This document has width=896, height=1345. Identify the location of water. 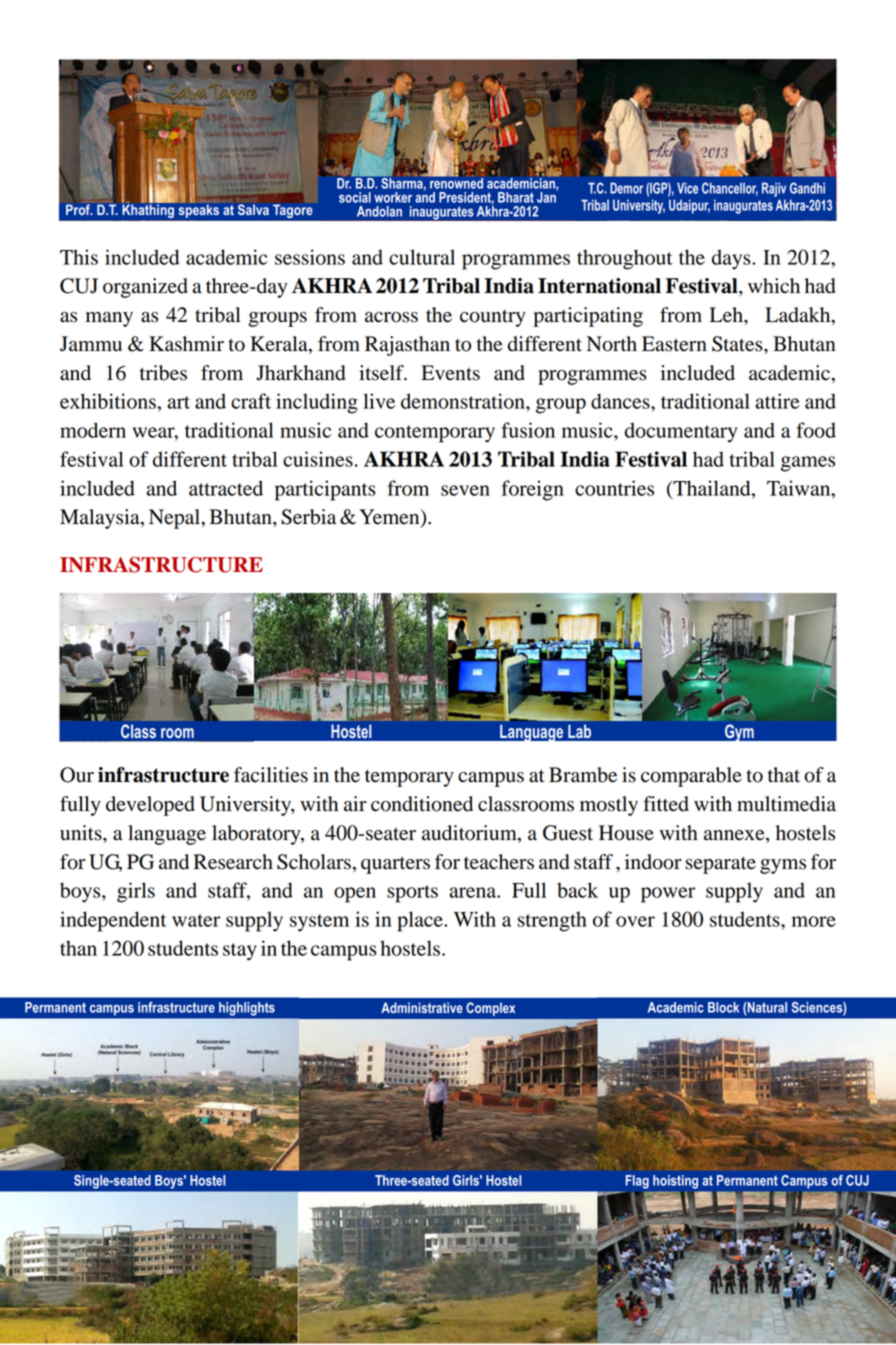
(196, 920).
